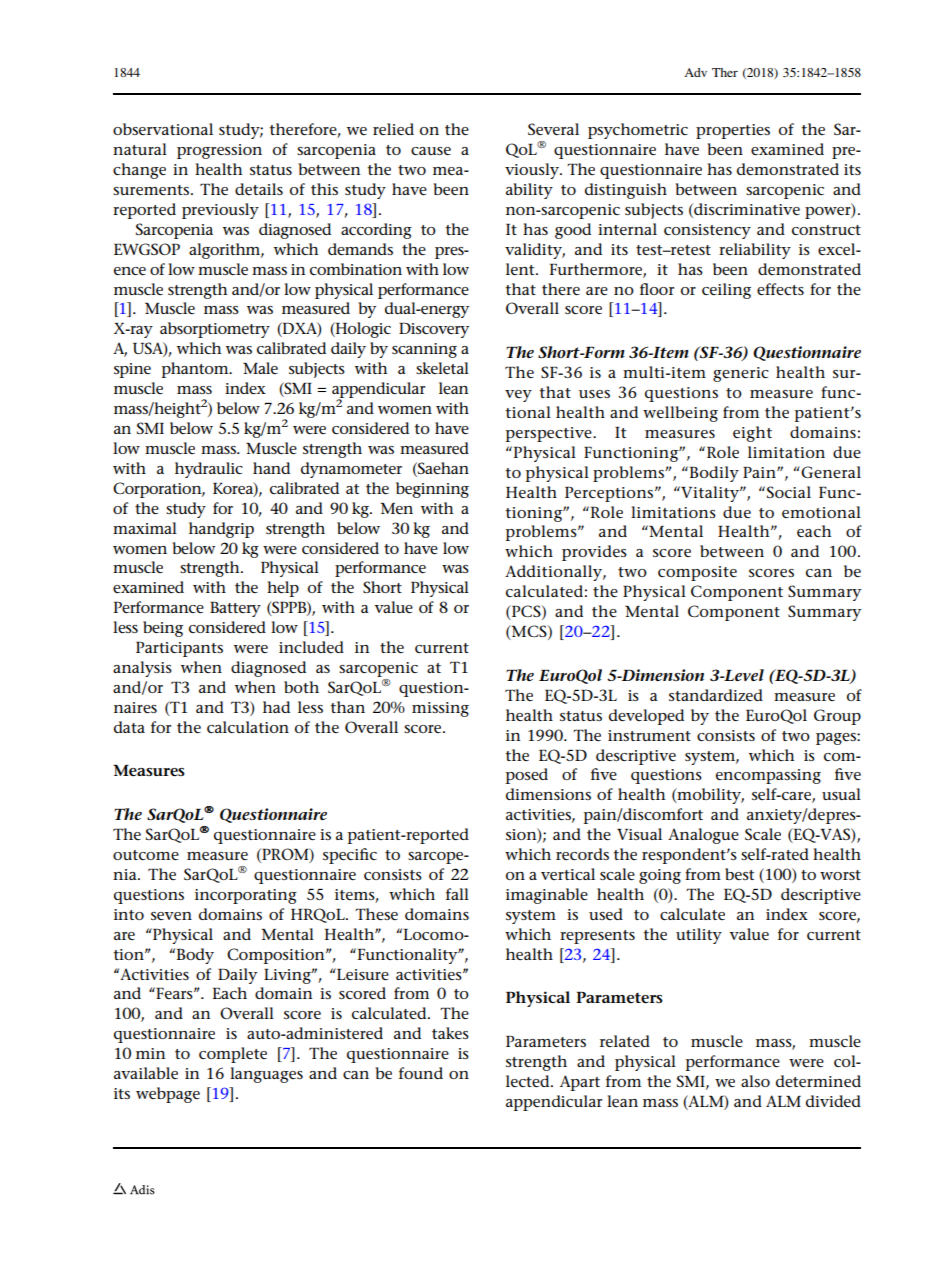 Image resolution: width=952 pixels, height=1265 pixels. What do you see at coordinates (233, 1055) in the screenshot?
I see `complete` at bounding box center [233, 1055].
